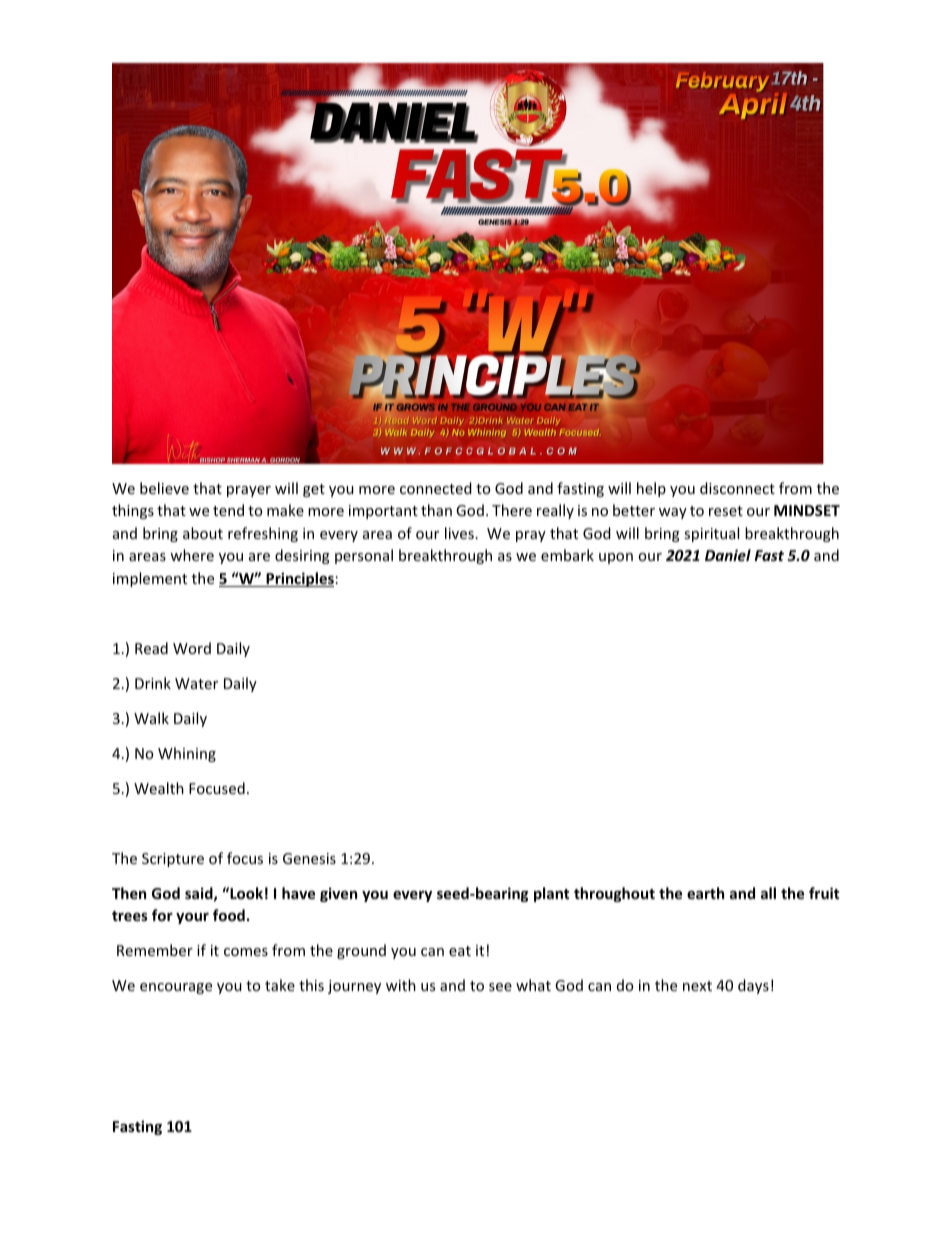 The image size is (952, 1233). I want to click on There, so click(512, 510).
